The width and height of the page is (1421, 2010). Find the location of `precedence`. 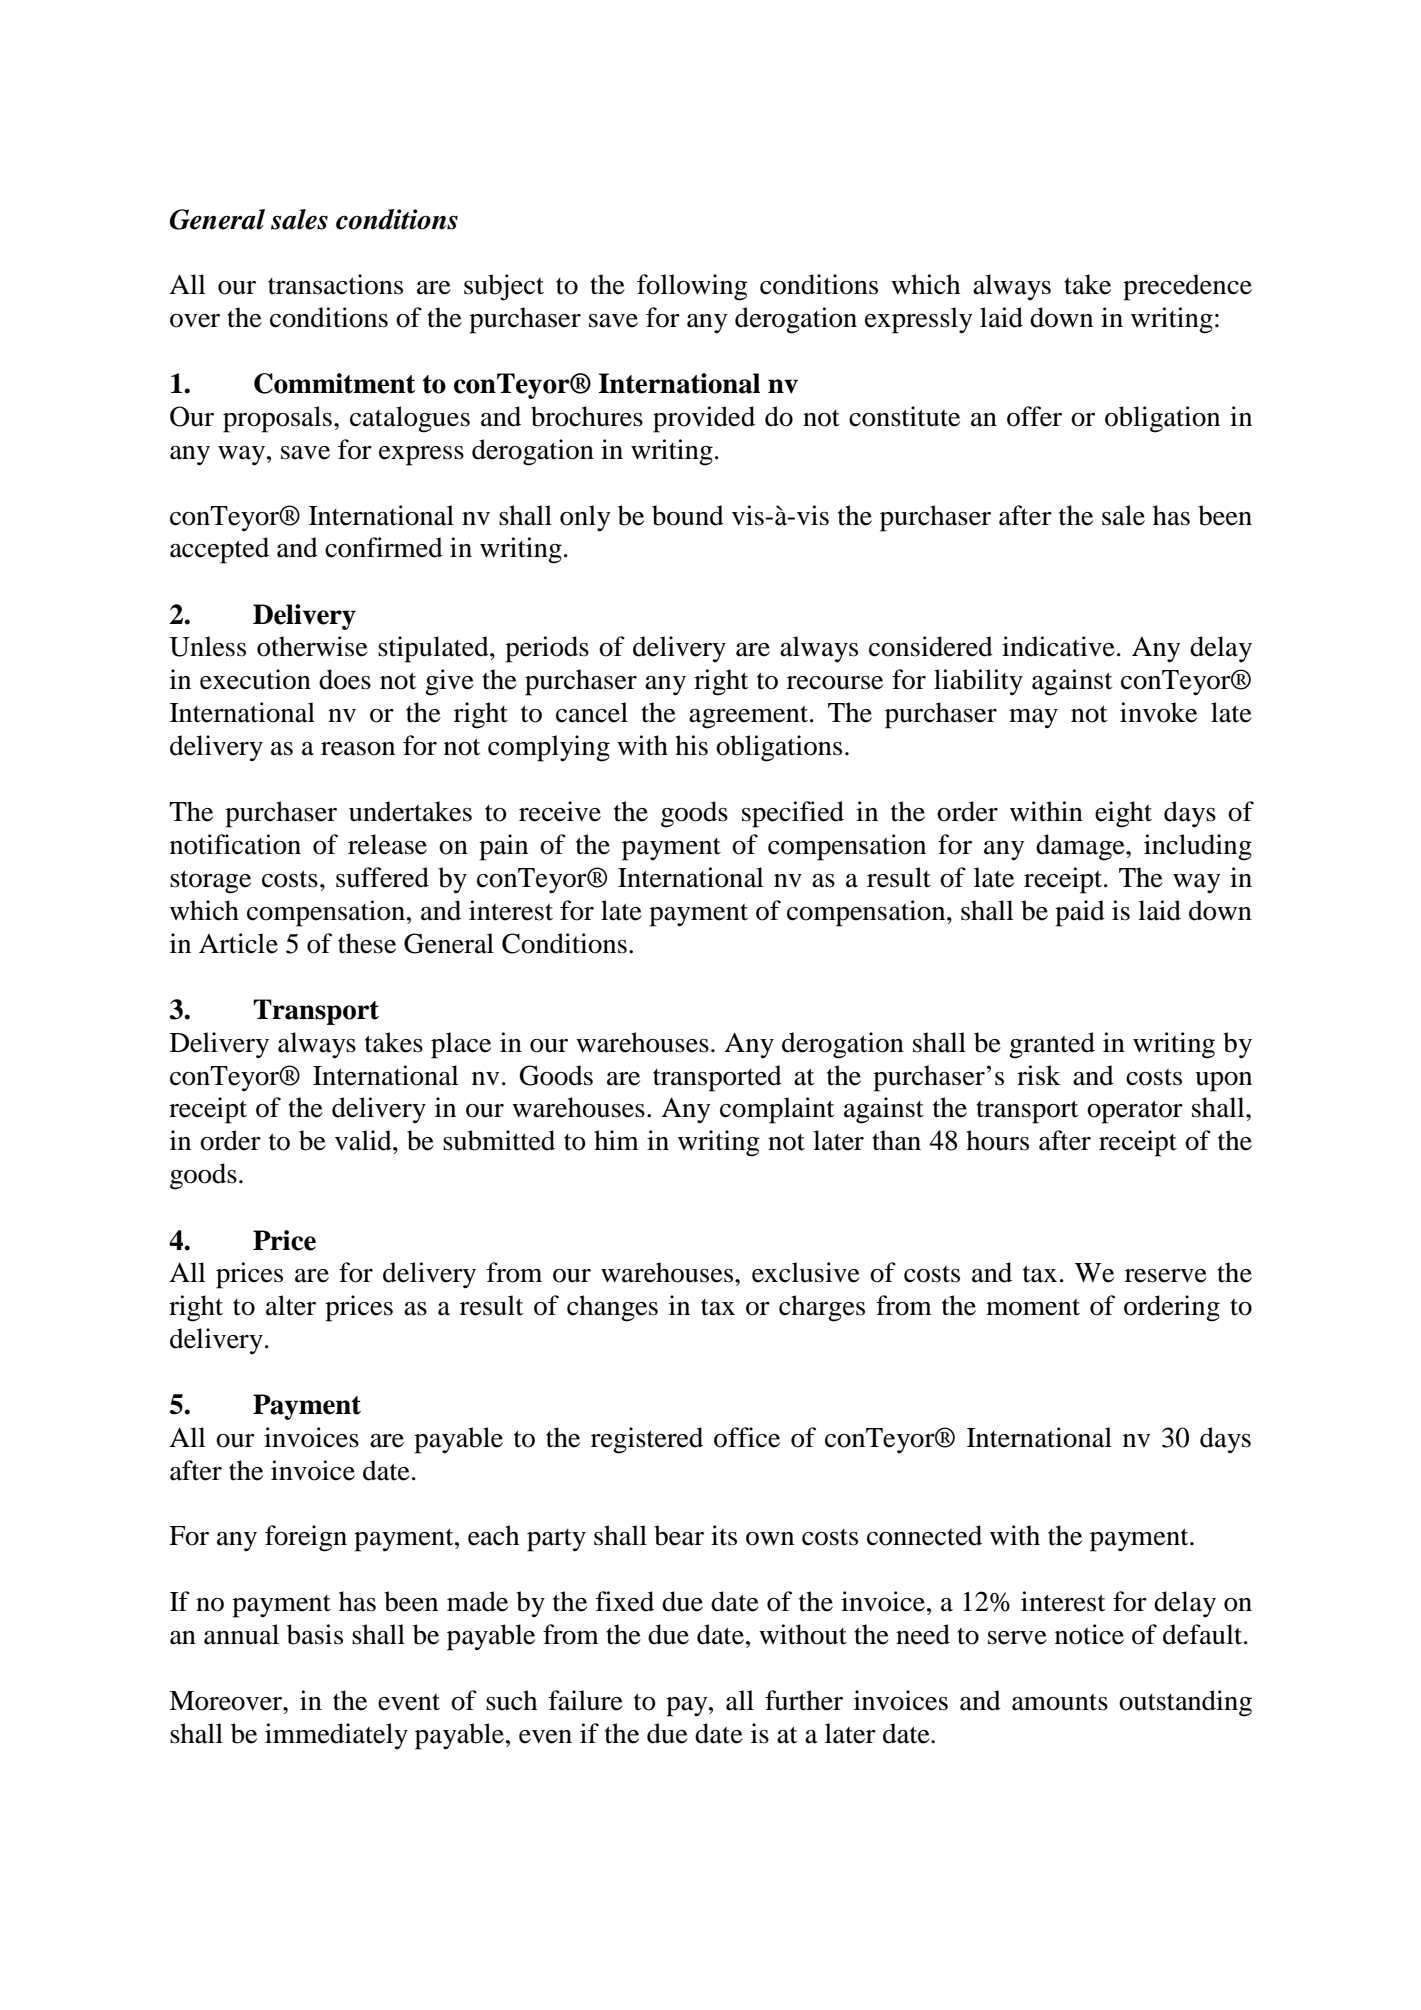

precedence is located at coordinates (1187, 287).
